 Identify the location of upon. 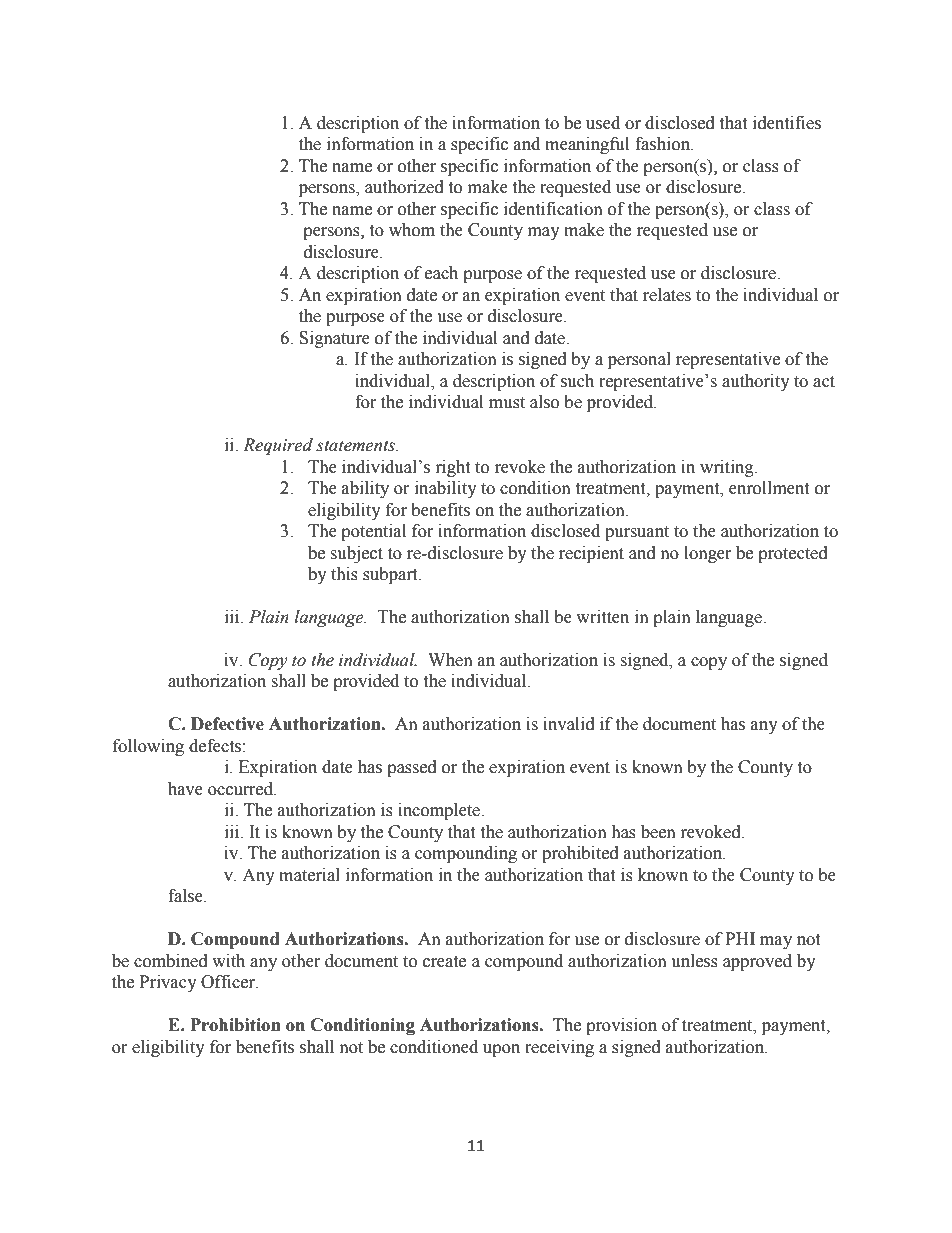
(501, 1050).
